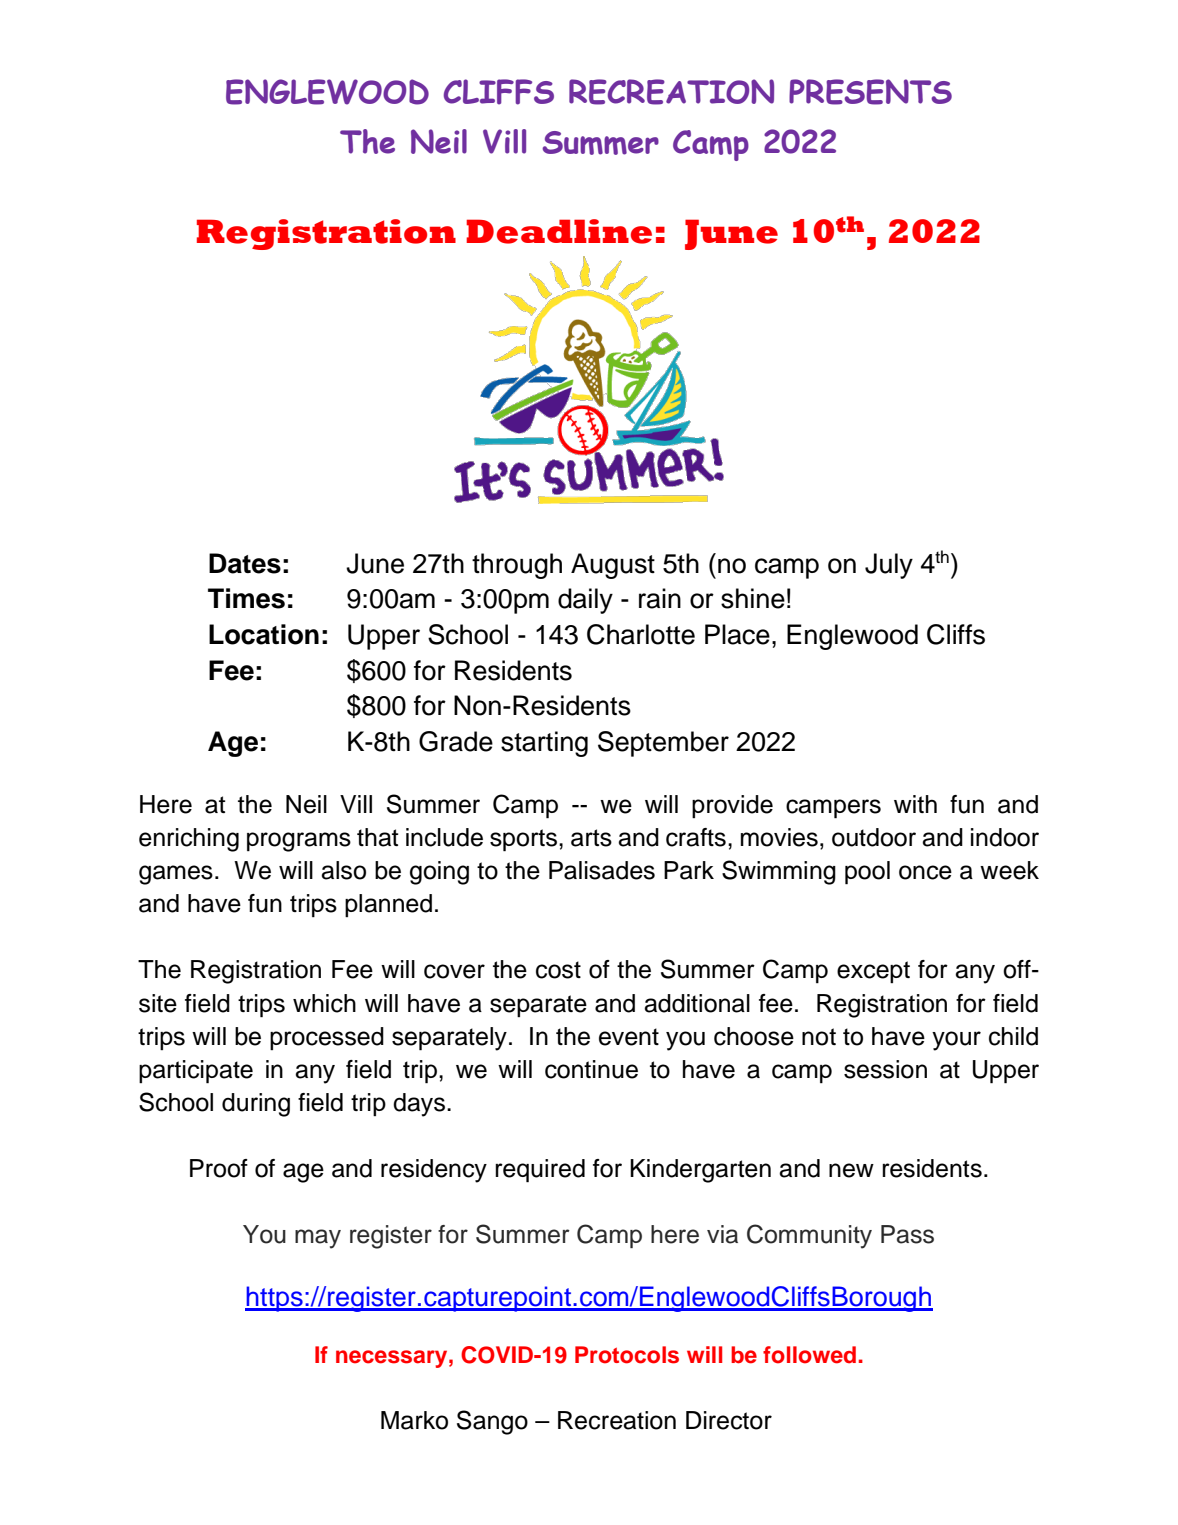 Image resolution: width=1178 pixels, height=1525 pixels. I want to click on August, so click(613, 566).
